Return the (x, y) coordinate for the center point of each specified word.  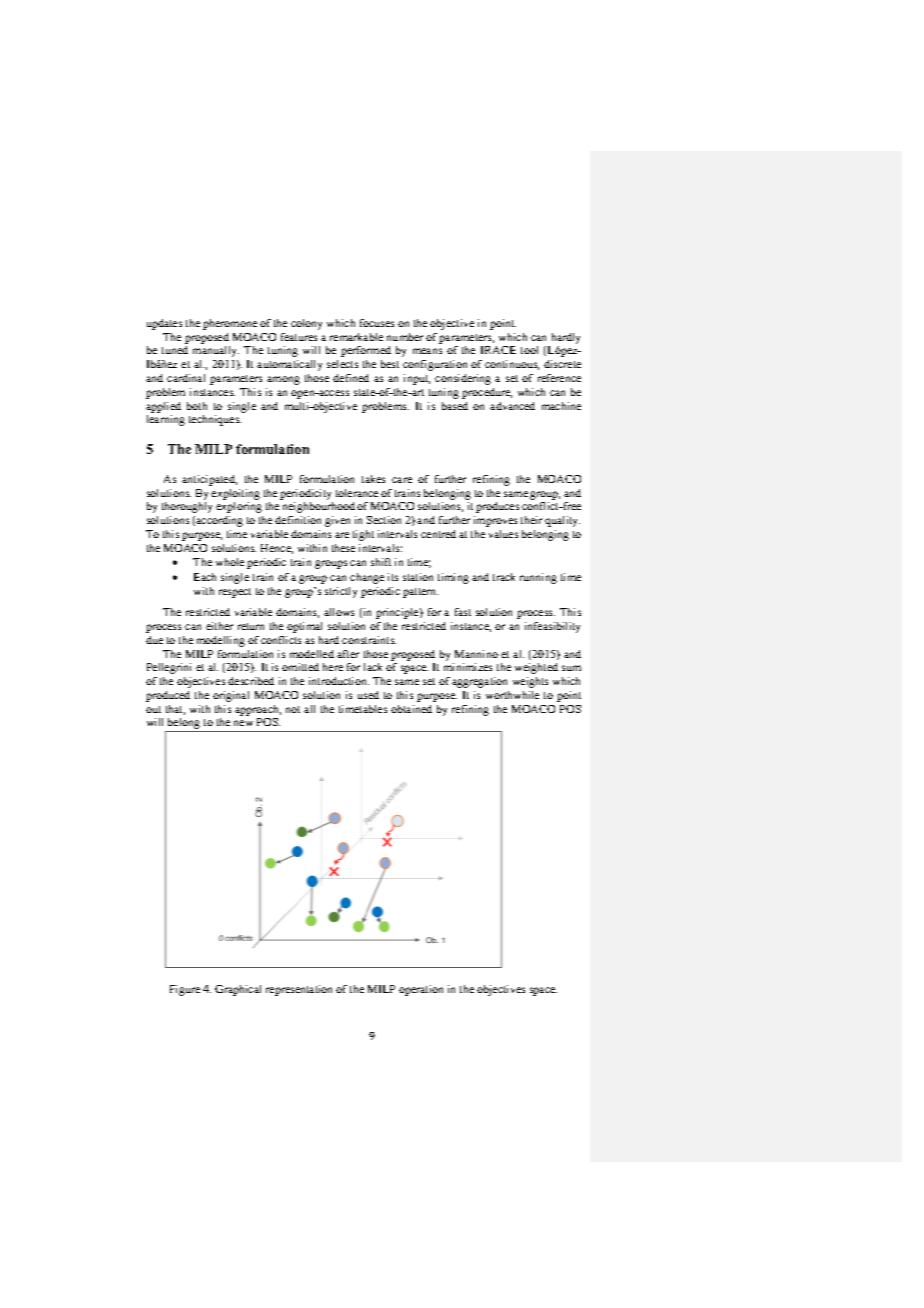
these (343, 548)
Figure (185, 990)
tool (529, 350)
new (243, 723)
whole (230, 562)
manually (216, 351)
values (503, 534)
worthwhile (512, 695)
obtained (411, 709)
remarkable (356, 337)
